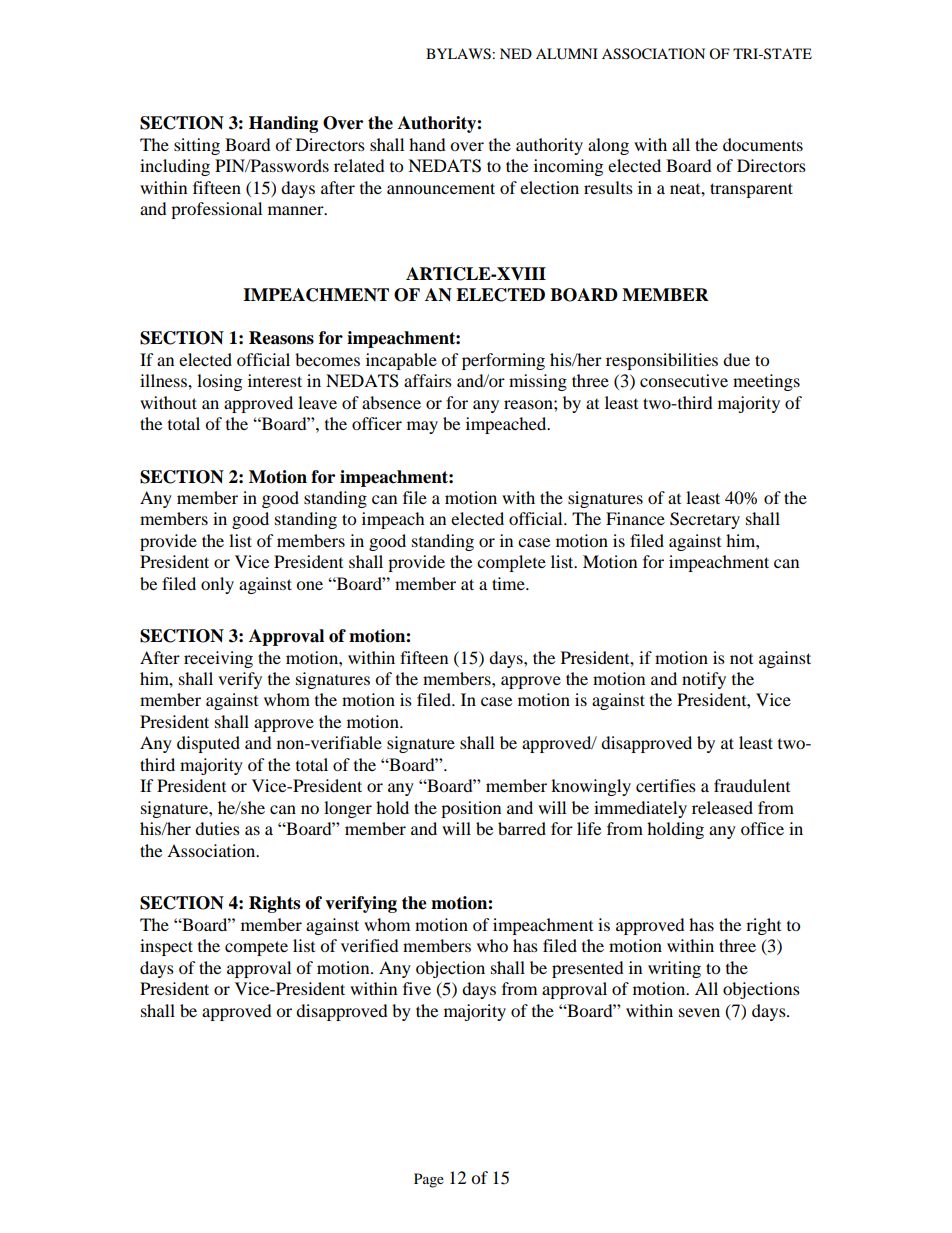  I want to click on seven, so click(699, 1012).
